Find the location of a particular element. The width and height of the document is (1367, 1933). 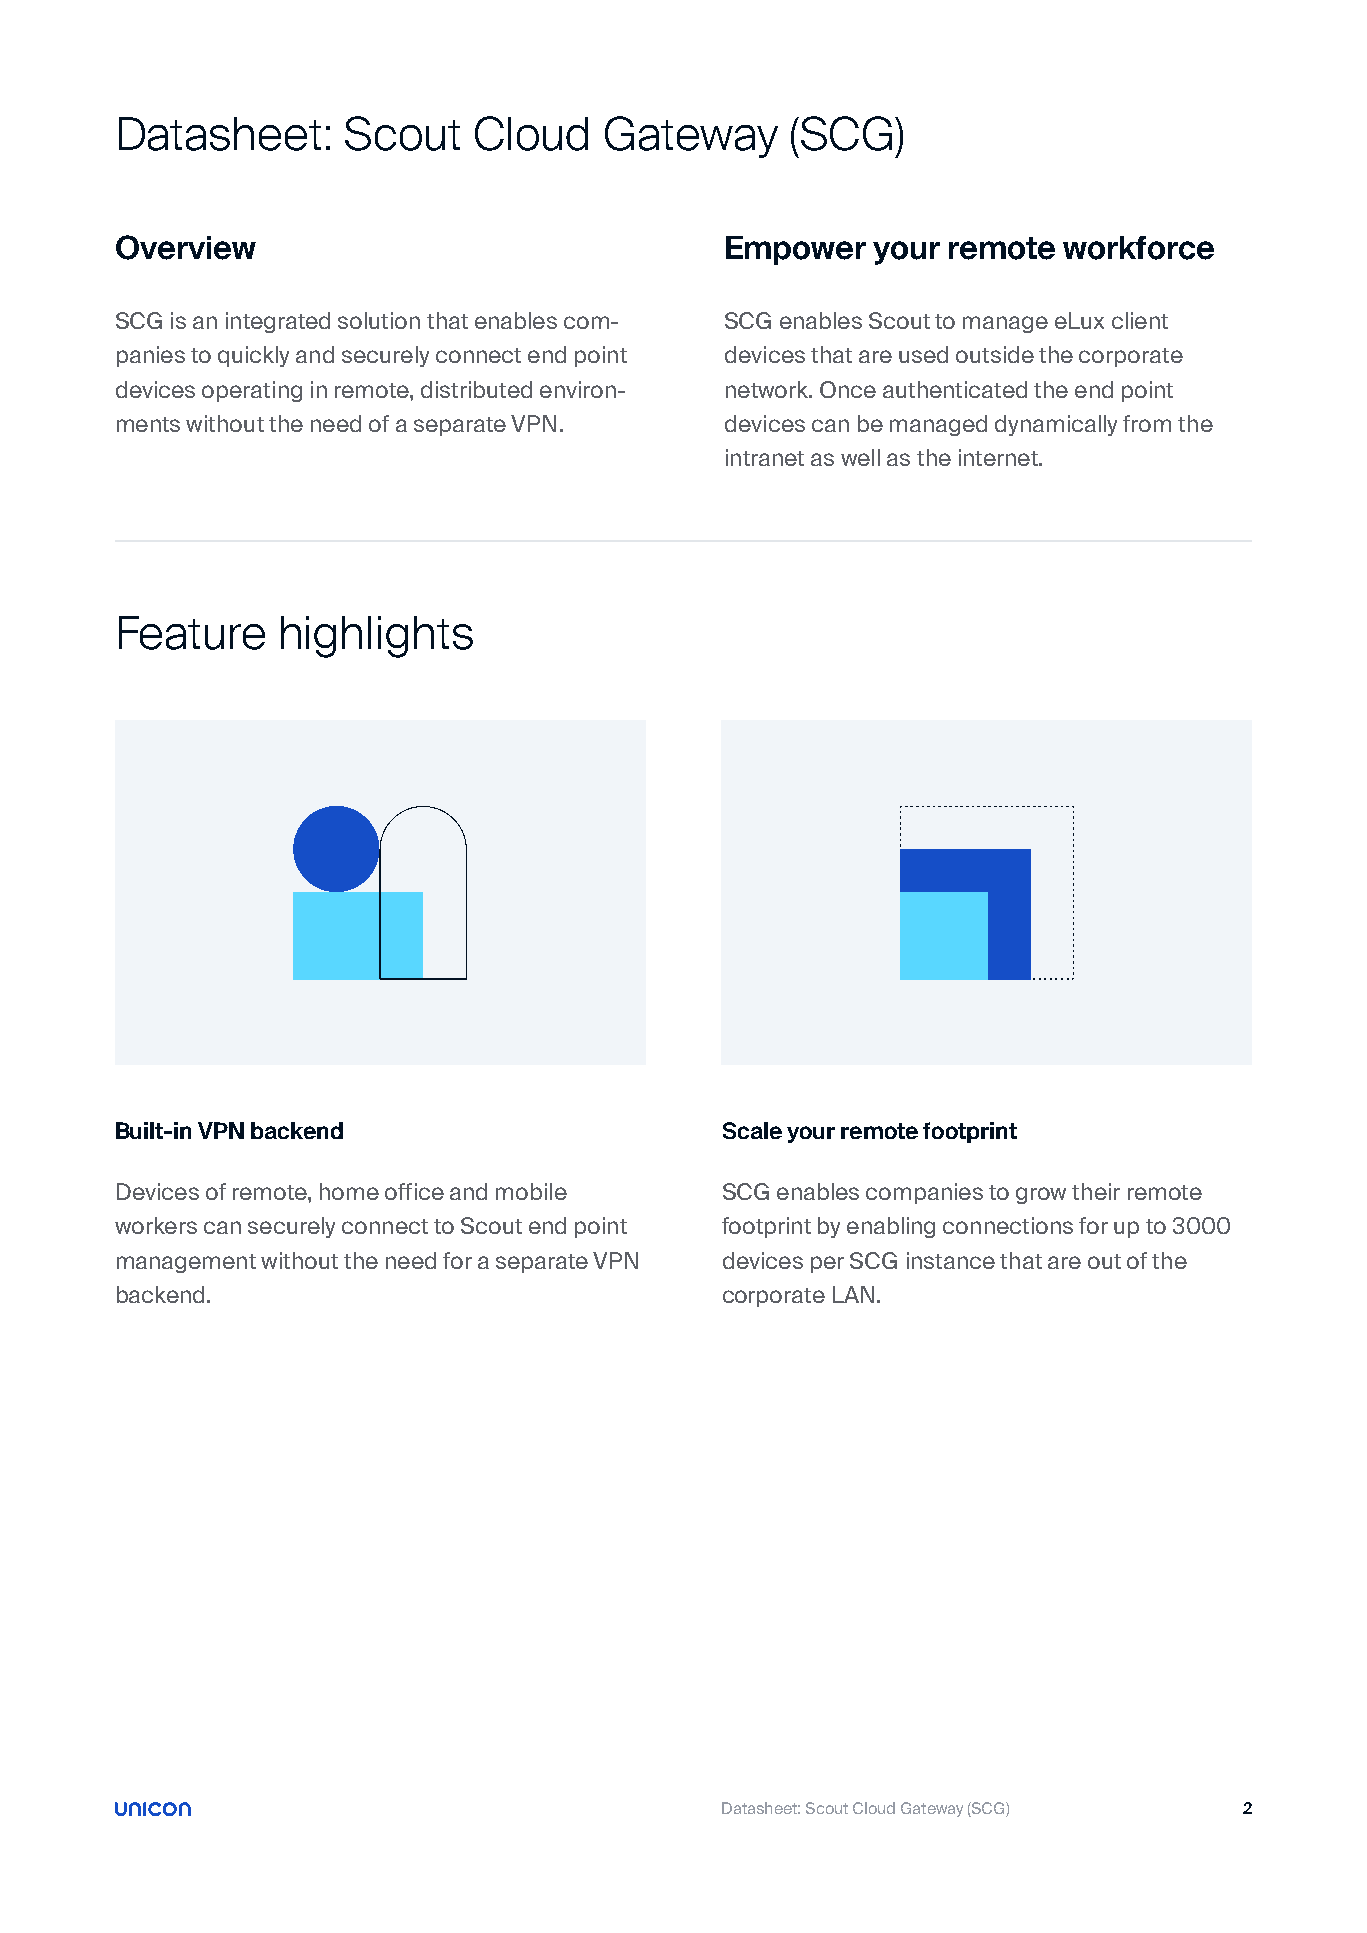

internet is located at coordinates (999, 457).
